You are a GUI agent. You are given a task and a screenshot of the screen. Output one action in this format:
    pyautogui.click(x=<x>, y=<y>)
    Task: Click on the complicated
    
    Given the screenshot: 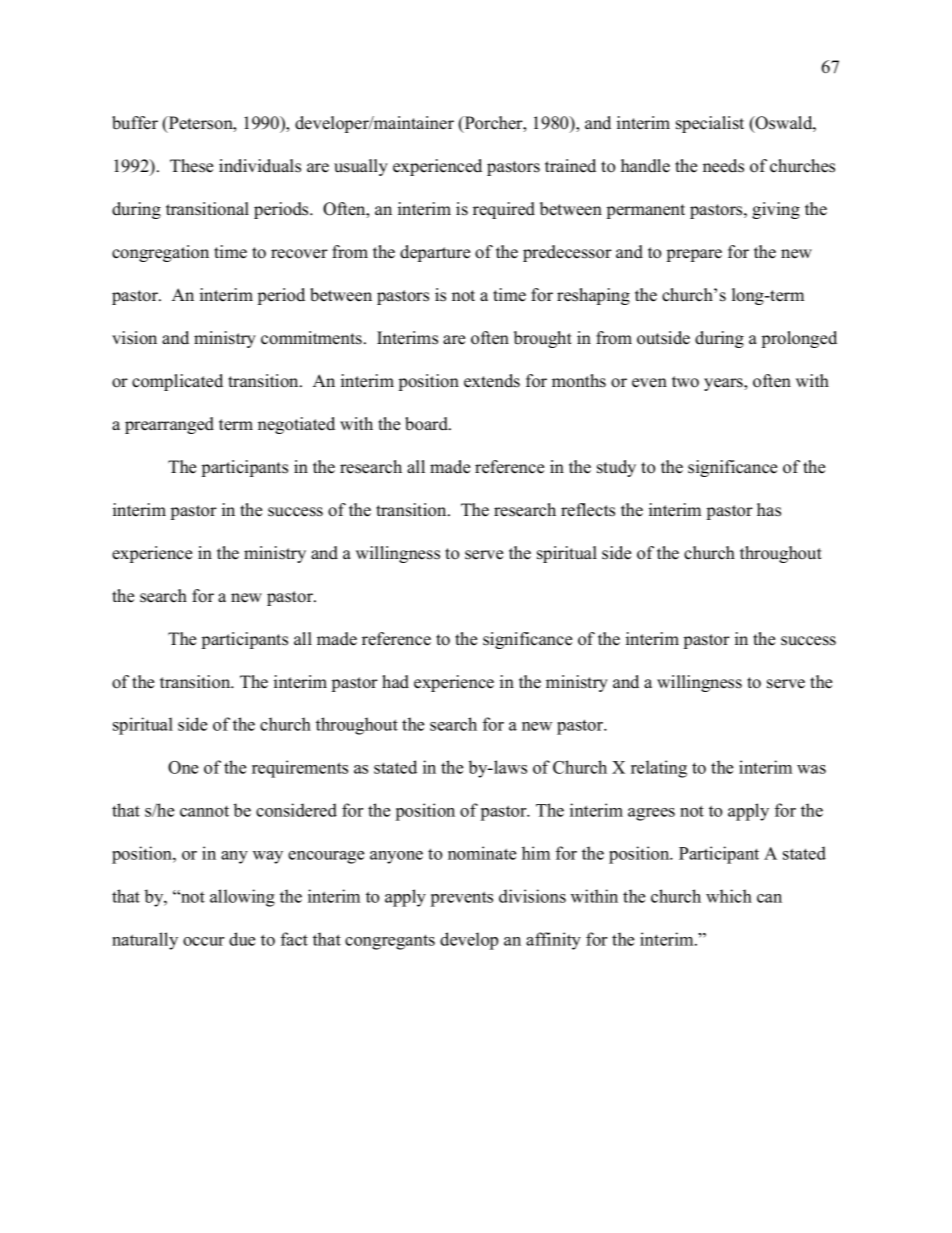 What is the action you would take?
    pyautogui.click(x=177, y=382)
